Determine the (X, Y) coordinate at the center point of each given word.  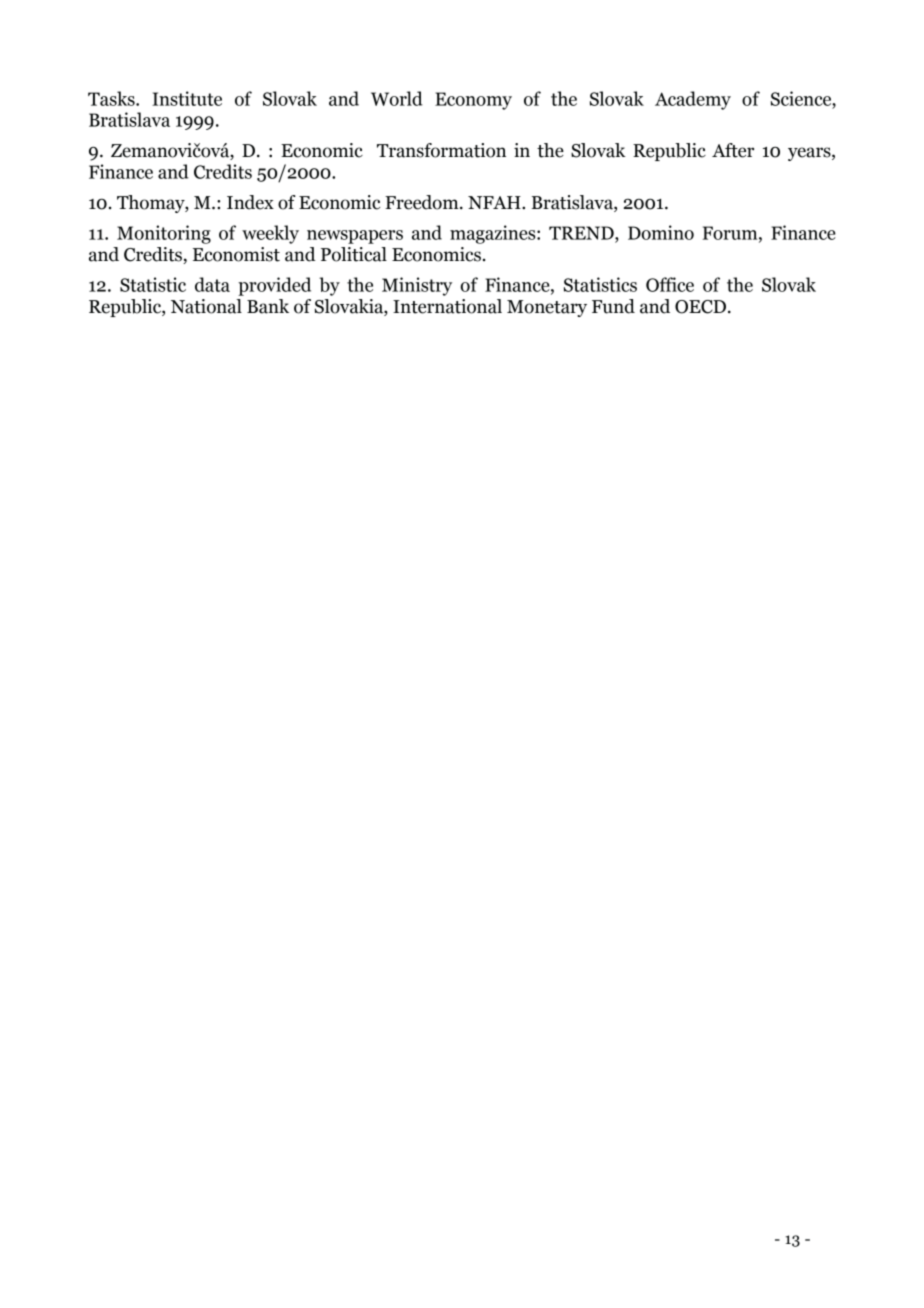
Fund (613, 306)
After (733, 150)
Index (250, 202)
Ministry (417, 286)
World (397, 98)
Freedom (423, 202)
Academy (693, 100)
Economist (236, 254)
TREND (582, 233)
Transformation (441, 150)
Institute (187, 98)
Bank (268, 306)
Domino (661, 232)
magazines (494, 234)
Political (354, 254)
